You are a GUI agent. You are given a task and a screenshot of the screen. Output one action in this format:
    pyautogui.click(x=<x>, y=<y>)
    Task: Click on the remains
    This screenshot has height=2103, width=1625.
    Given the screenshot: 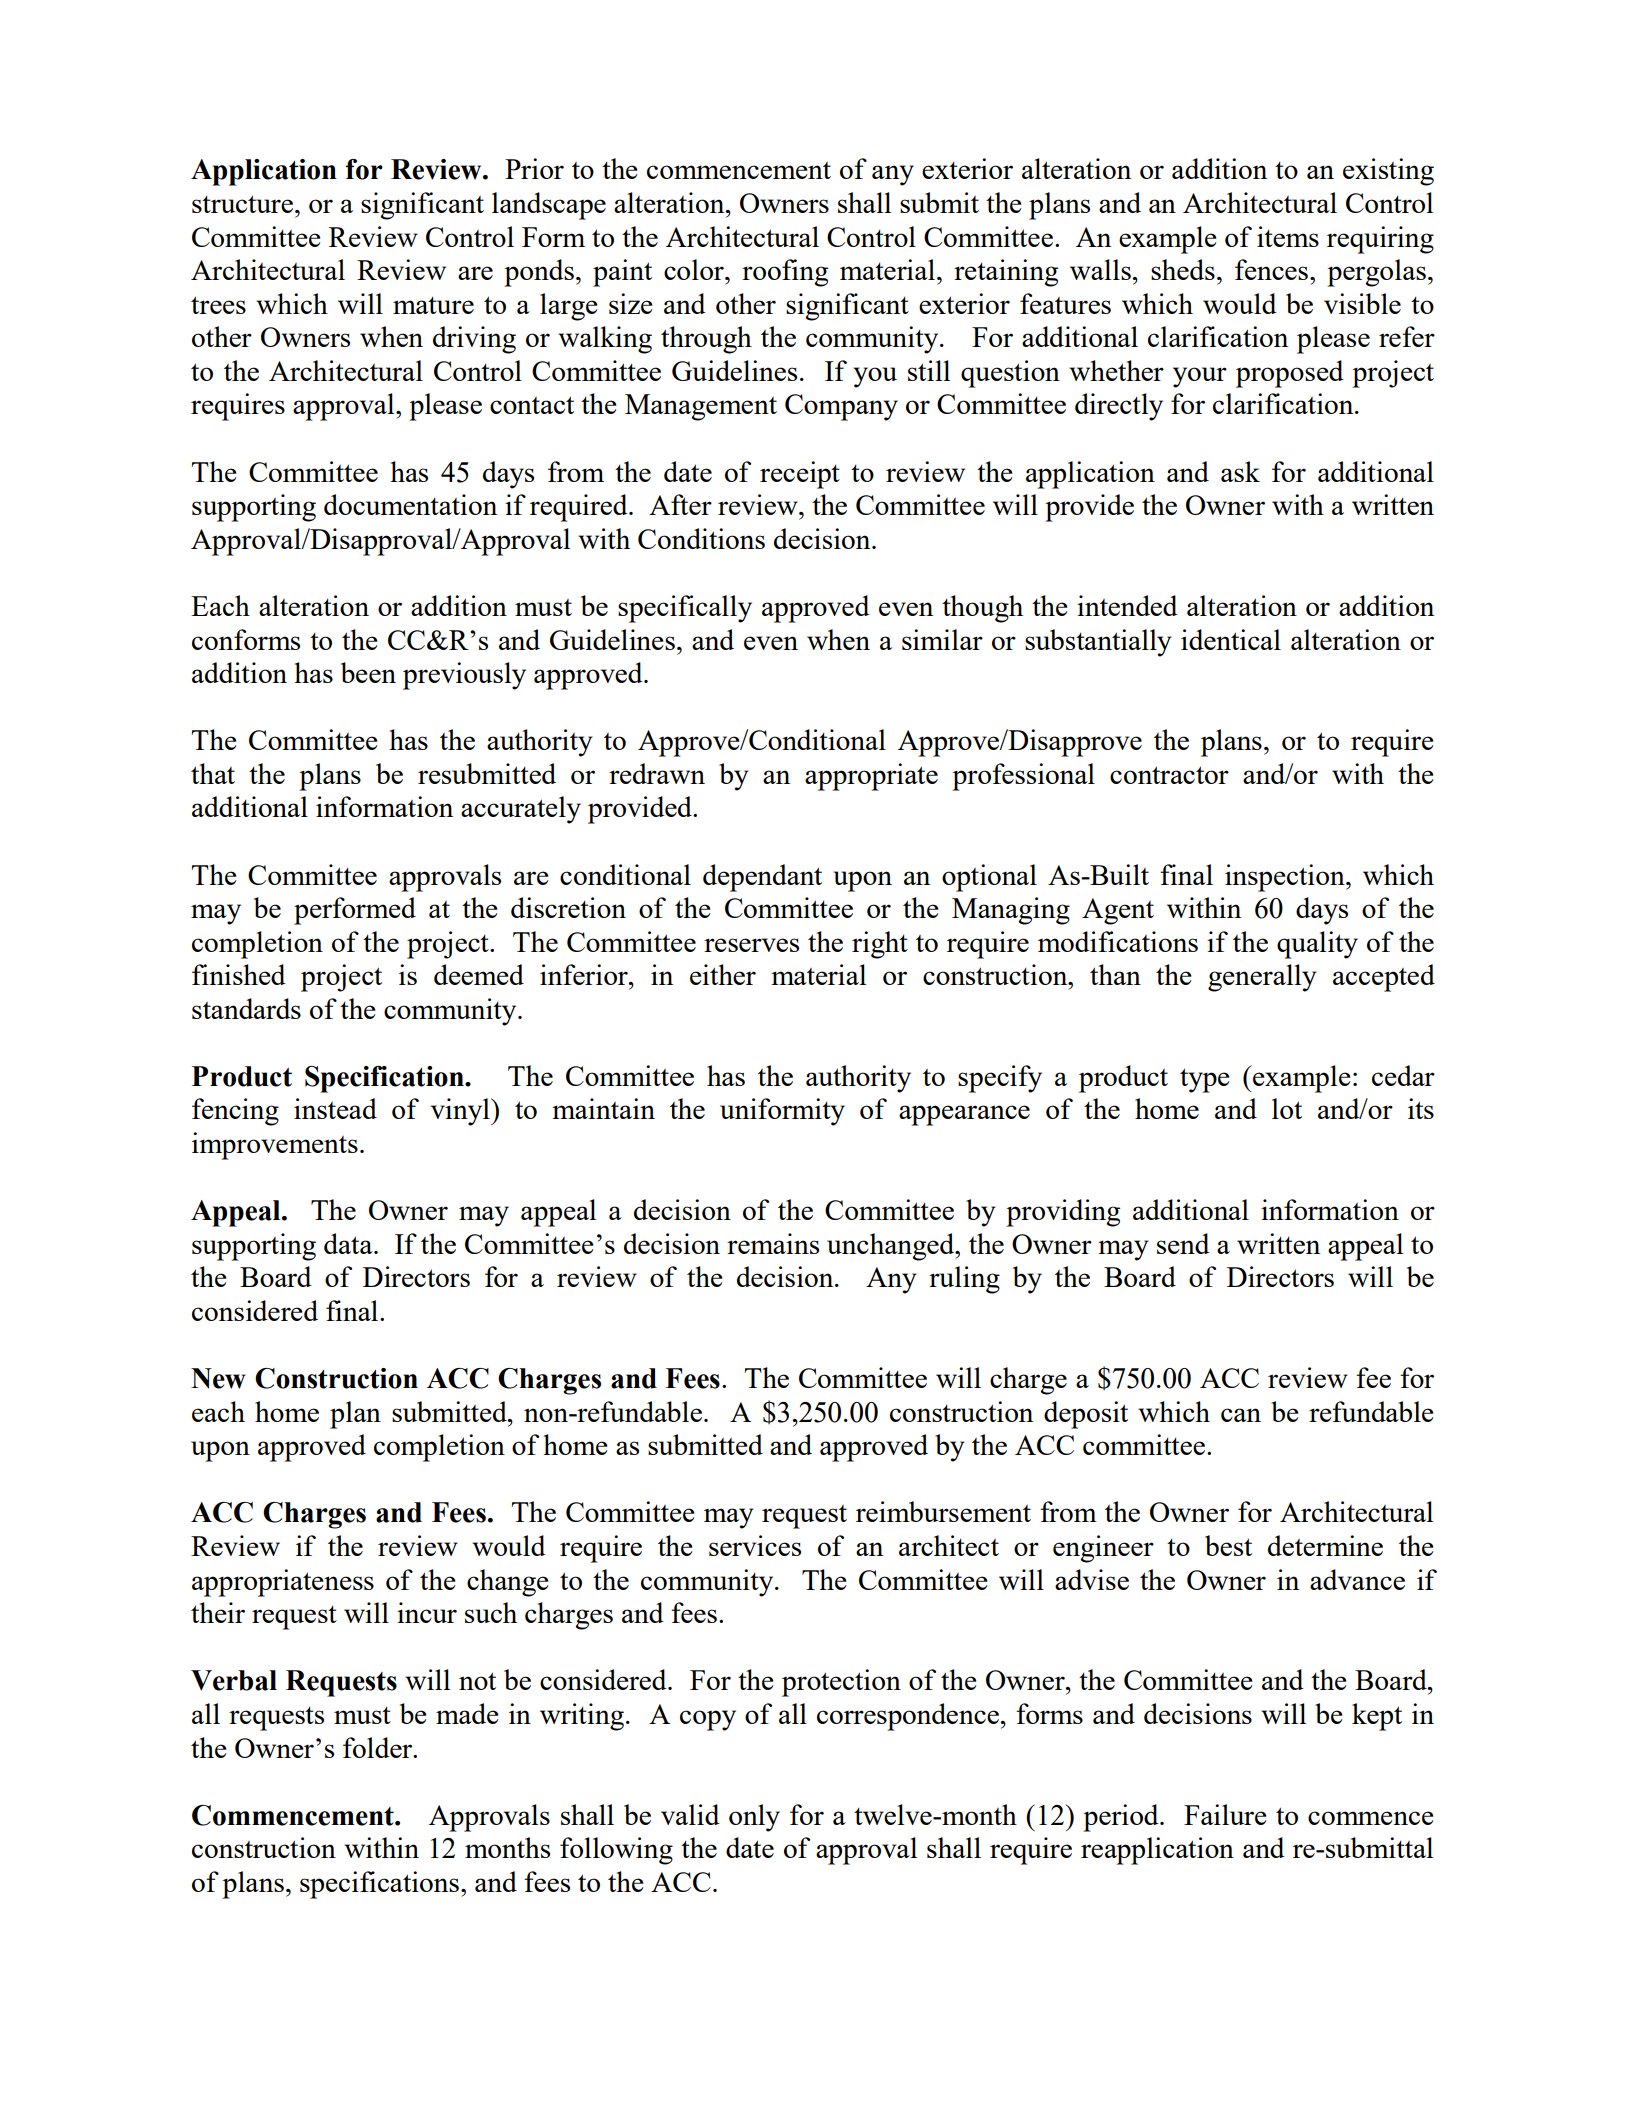 What is the action you would take?
    pyautogui.click(x=773, y=1243)
